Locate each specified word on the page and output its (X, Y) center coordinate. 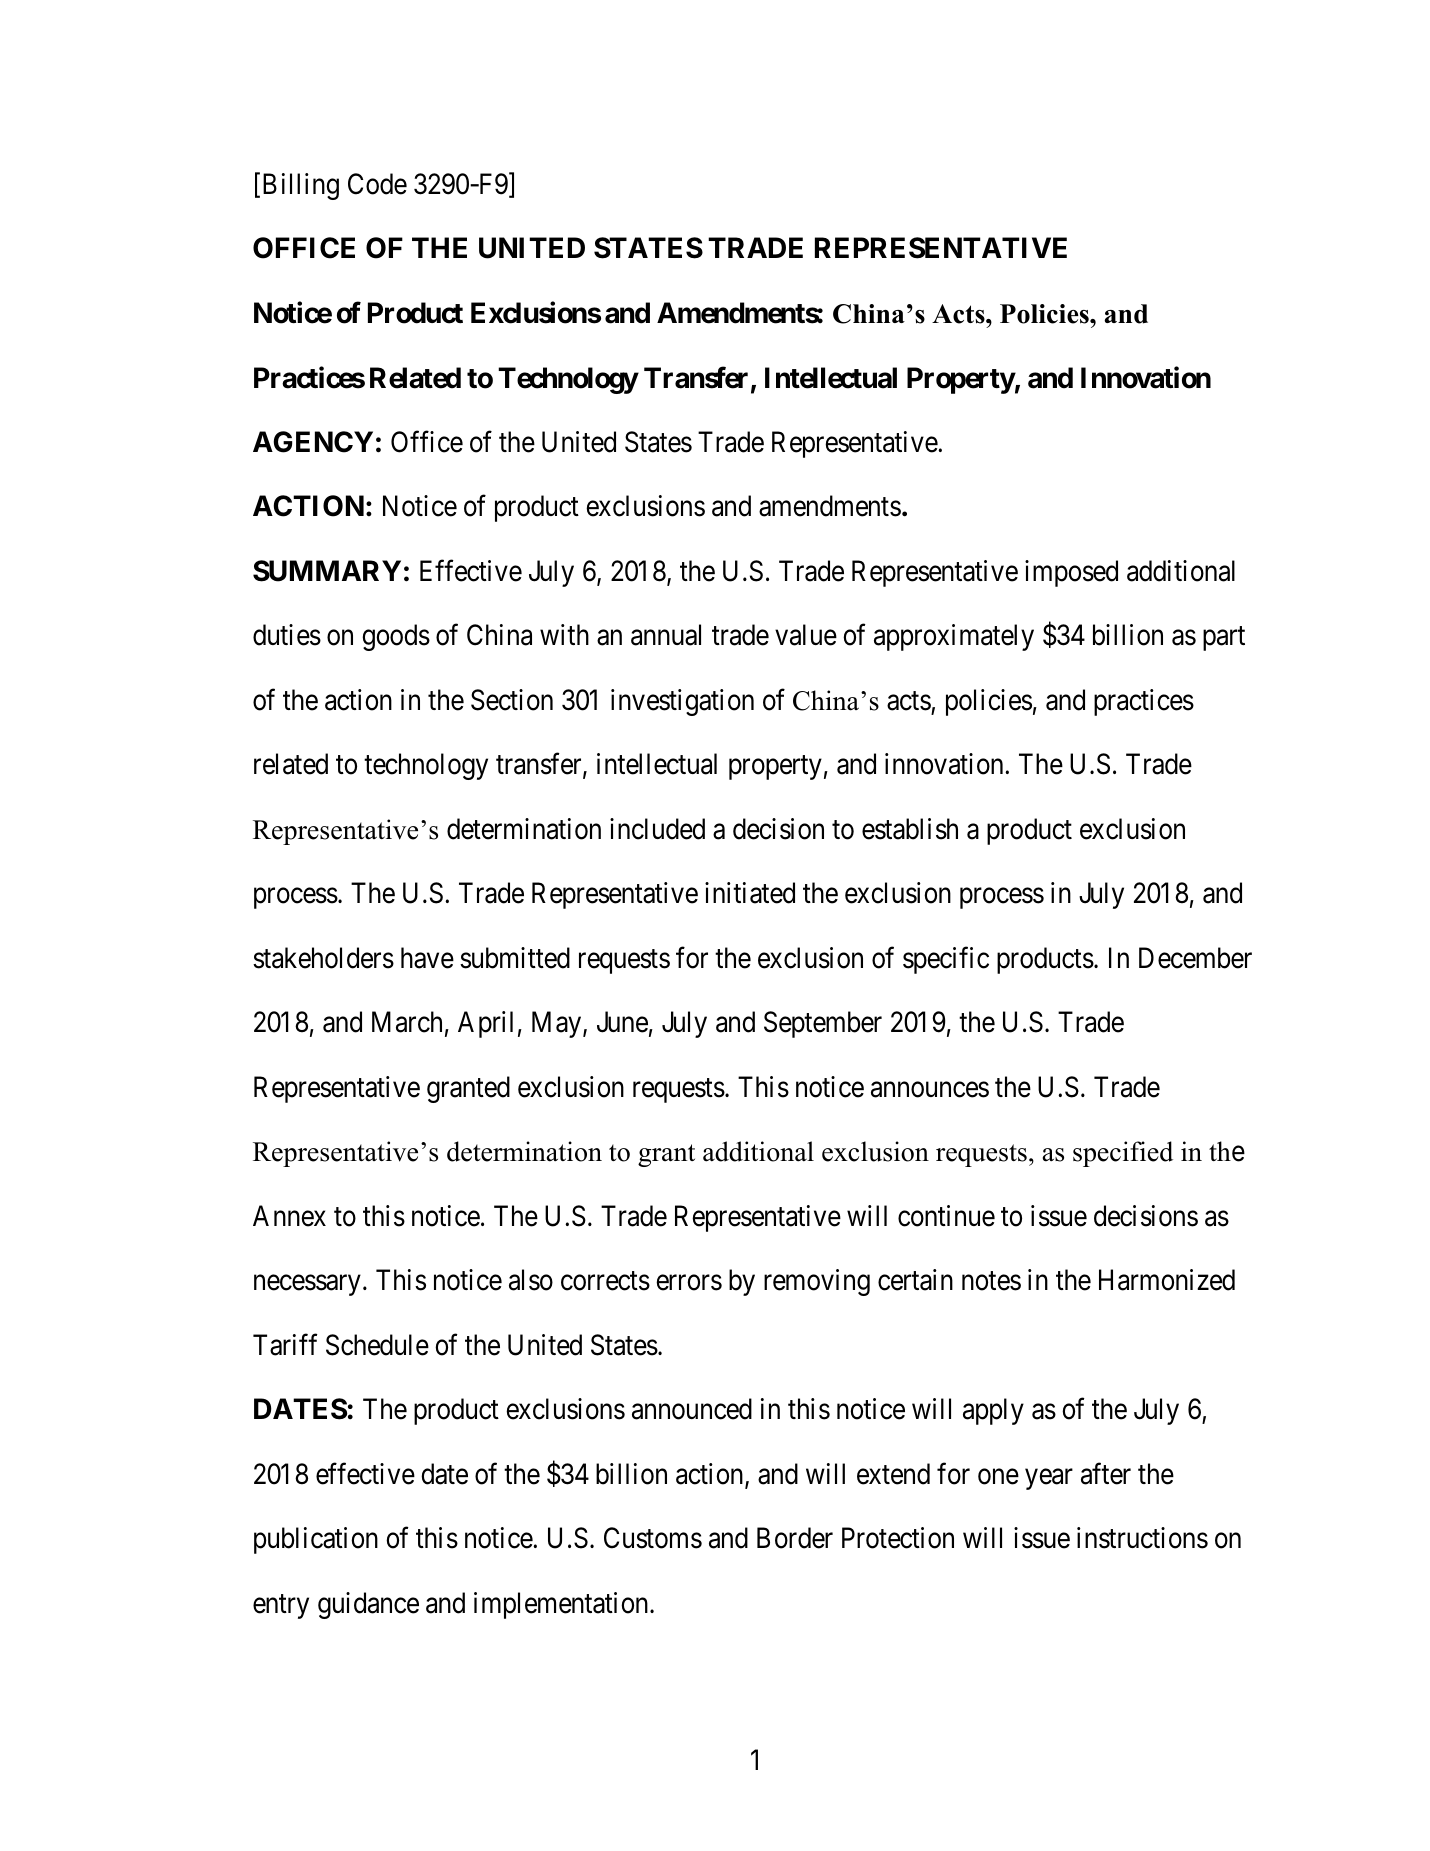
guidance (368, 1605)
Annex (289, 1216)
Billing (301, 186)
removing (817, 1282)
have (427, 958)
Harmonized (1167, 1280)
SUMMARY (327, 571)
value (806, 635)
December (1195, 958)
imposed (1071, 573)
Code (377, 184)
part (1224, 639)
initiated (750, 893)
